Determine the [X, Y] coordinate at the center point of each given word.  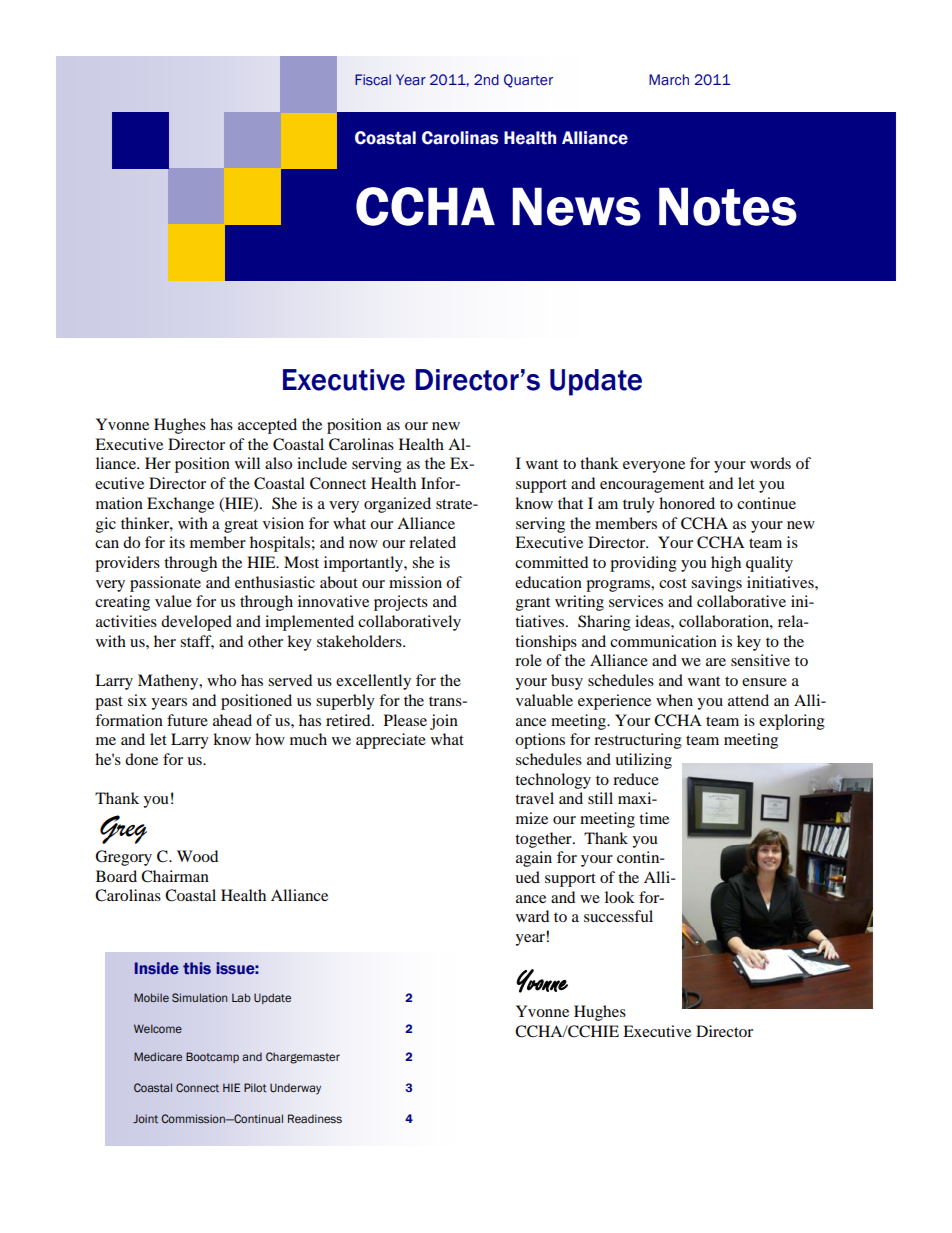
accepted [267, 426]
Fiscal [373, 80]
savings [716, 584]
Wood [197, 856]
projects [401, 603]
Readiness [315, 1118]
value [173, 601]
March [669, 80]
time [654, 818]
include [322, 463]
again [534, 859]
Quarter [528, 81]
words [770, 463]
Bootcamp [212, 1057]
